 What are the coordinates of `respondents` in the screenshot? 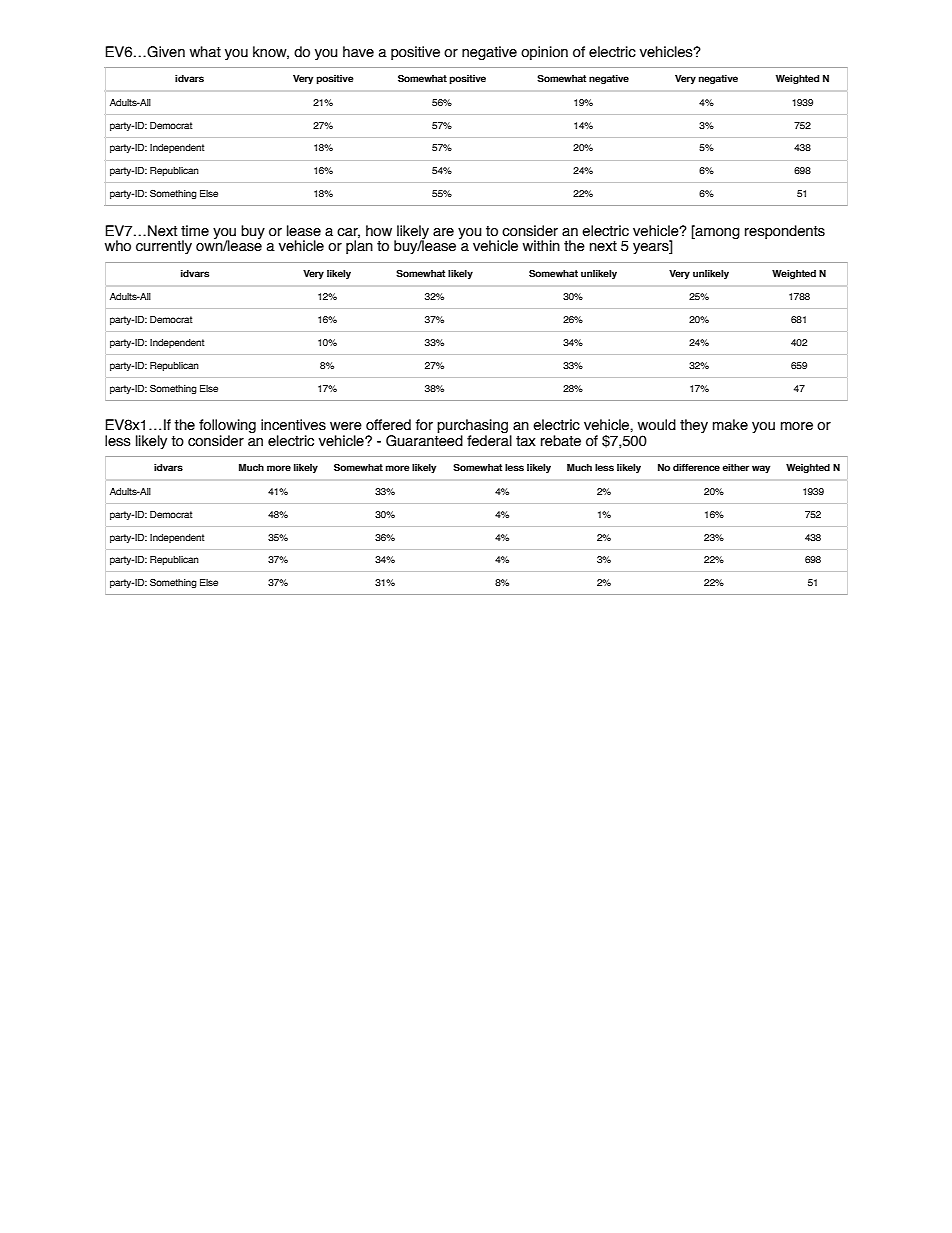 It's located at (785, 232).
